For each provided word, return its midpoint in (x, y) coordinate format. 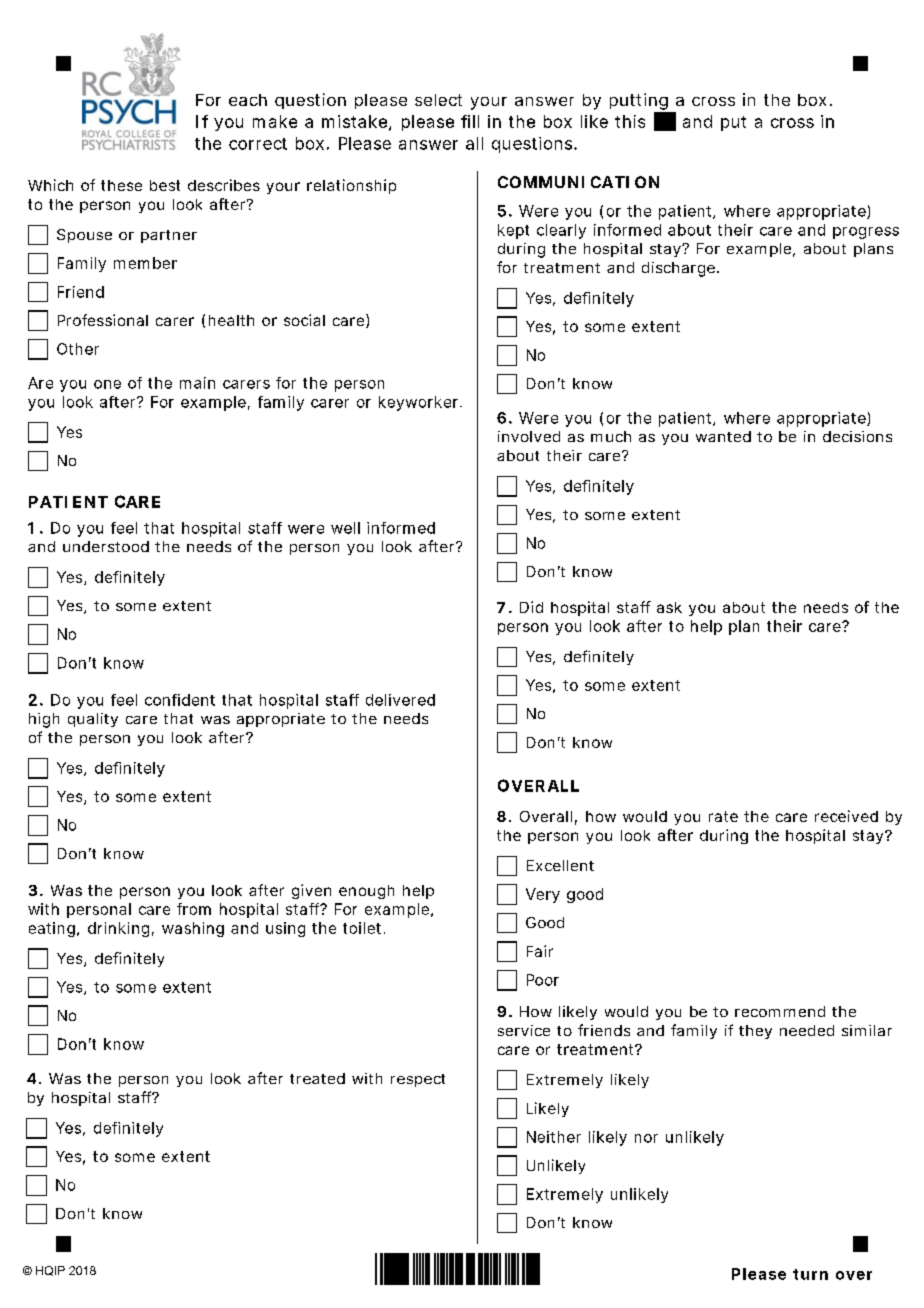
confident (180, 700)
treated (317, 1078)
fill (470, 121)
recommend (780, 1011)
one (107, 384)
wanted (723, 436)
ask (669, 607)
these (121, 185)
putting (639, 101)
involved (529, 436)
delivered (400, 700)
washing (193, 929)
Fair (540, 951)
